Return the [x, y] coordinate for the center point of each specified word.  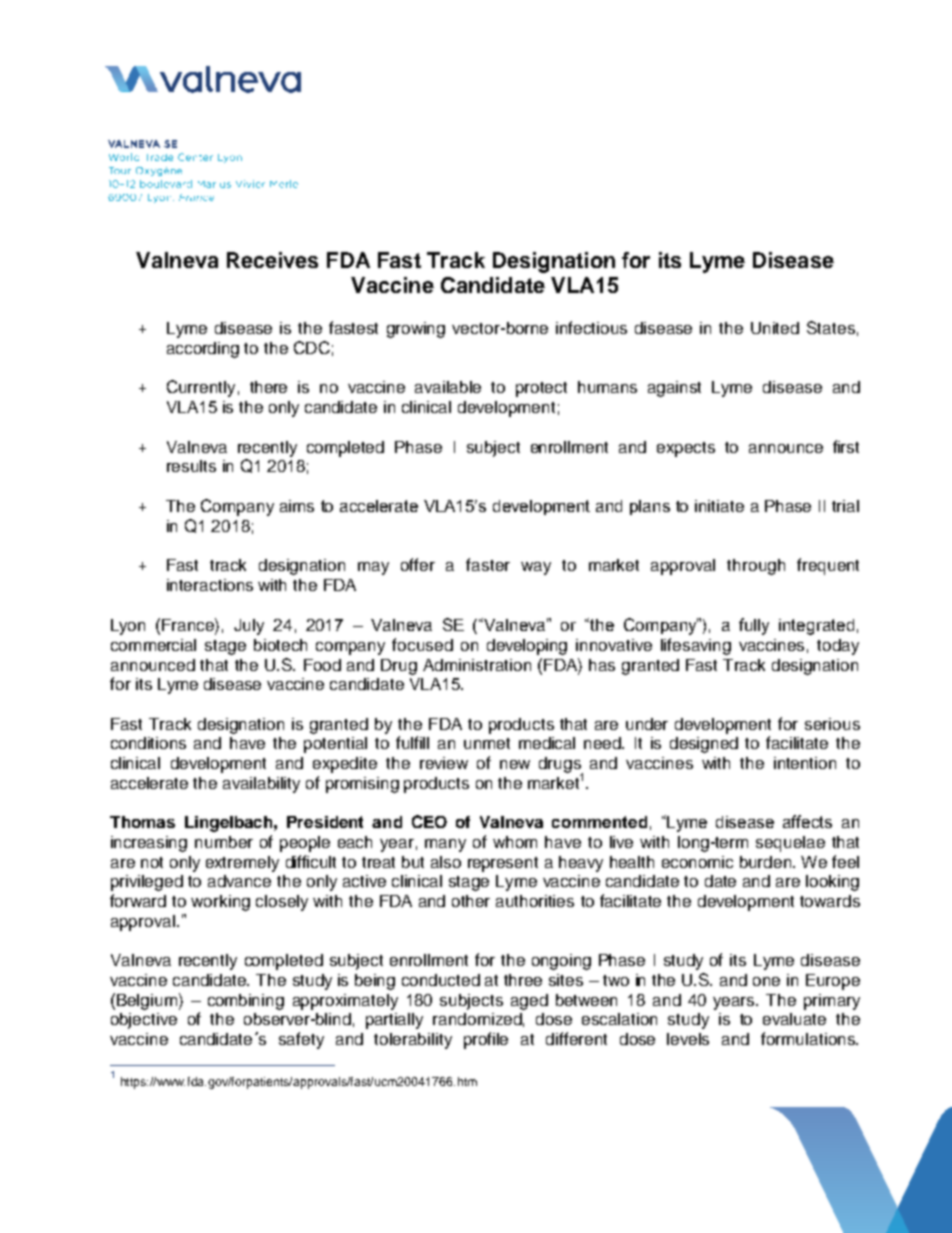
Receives [272, 260]
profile [486, 1040]
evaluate [794, 1019]
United [775, 328]
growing [416, 330]
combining [246, 1002]
